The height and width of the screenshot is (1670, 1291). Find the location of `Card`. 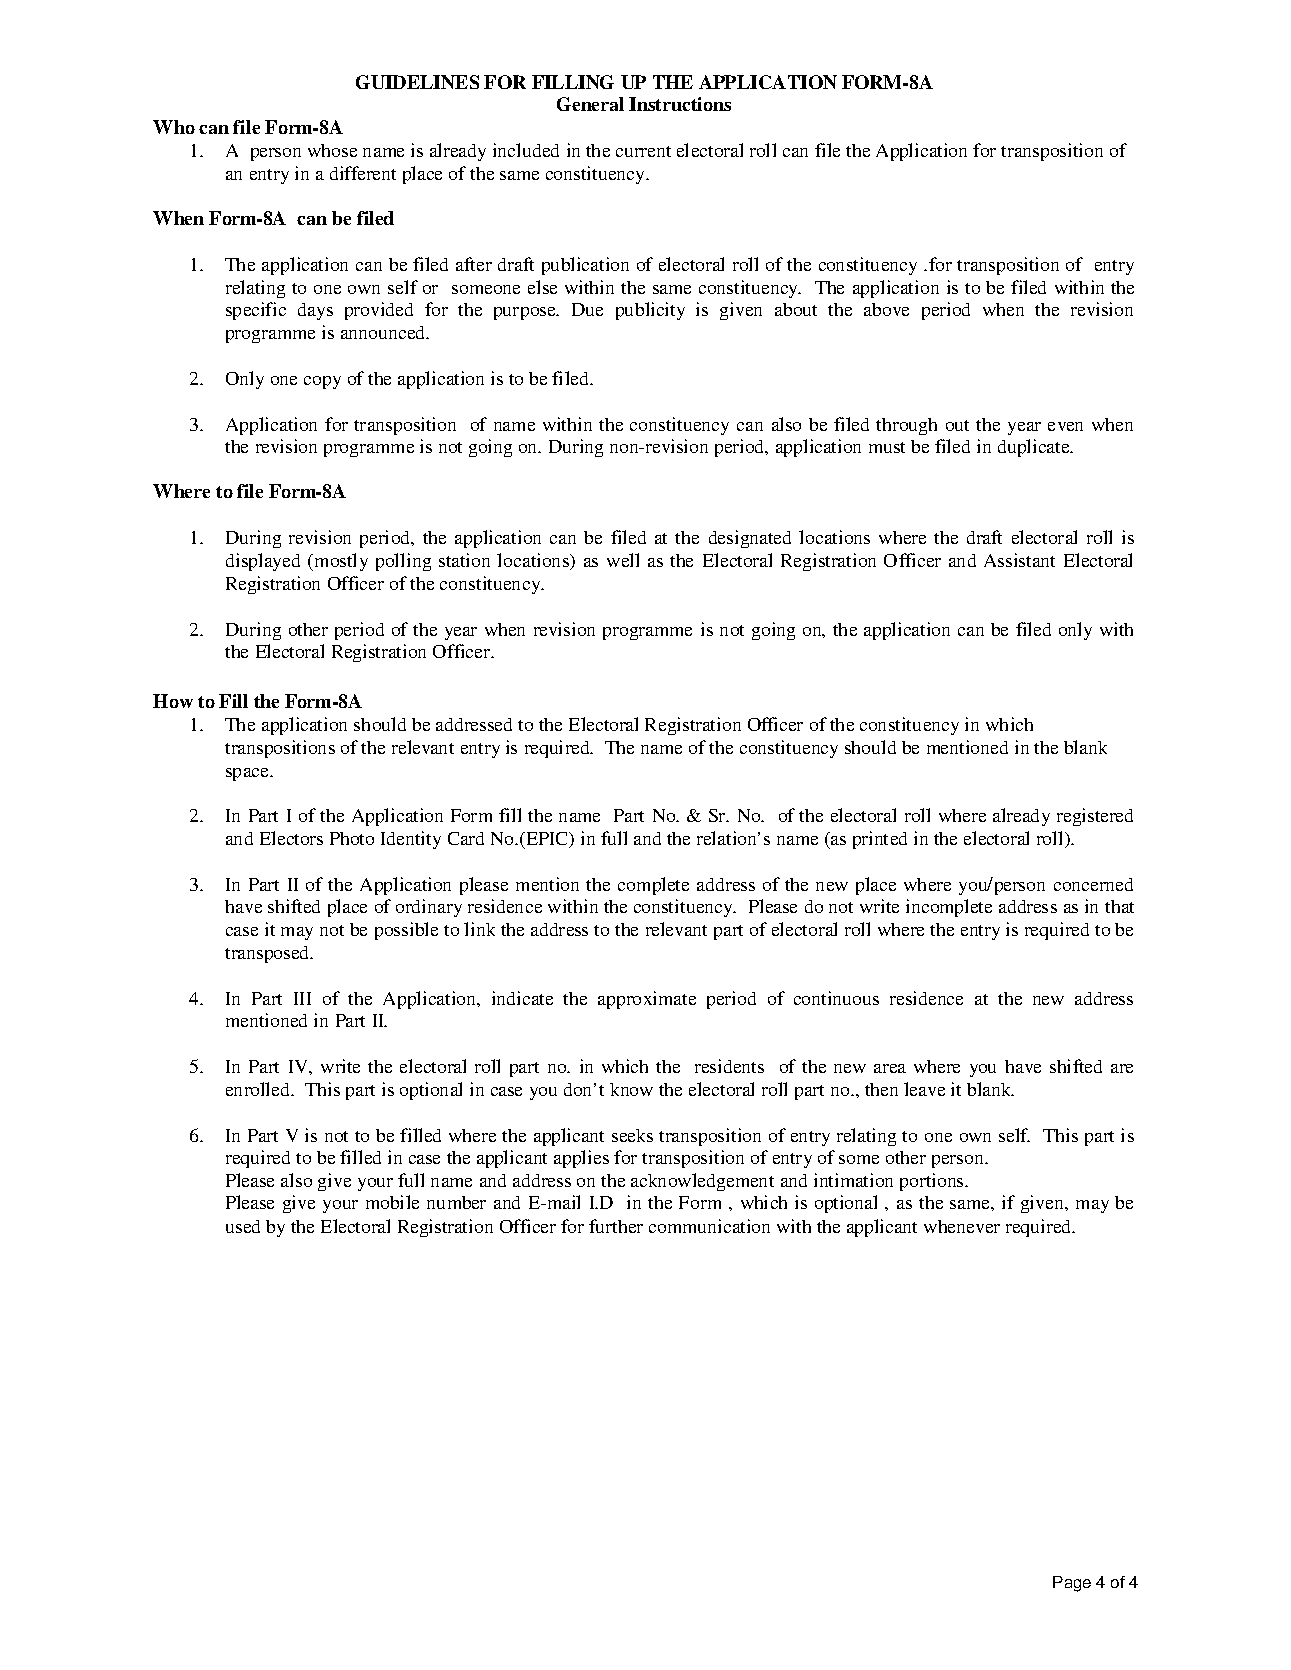

Card is located at coordinates (466, 838).
